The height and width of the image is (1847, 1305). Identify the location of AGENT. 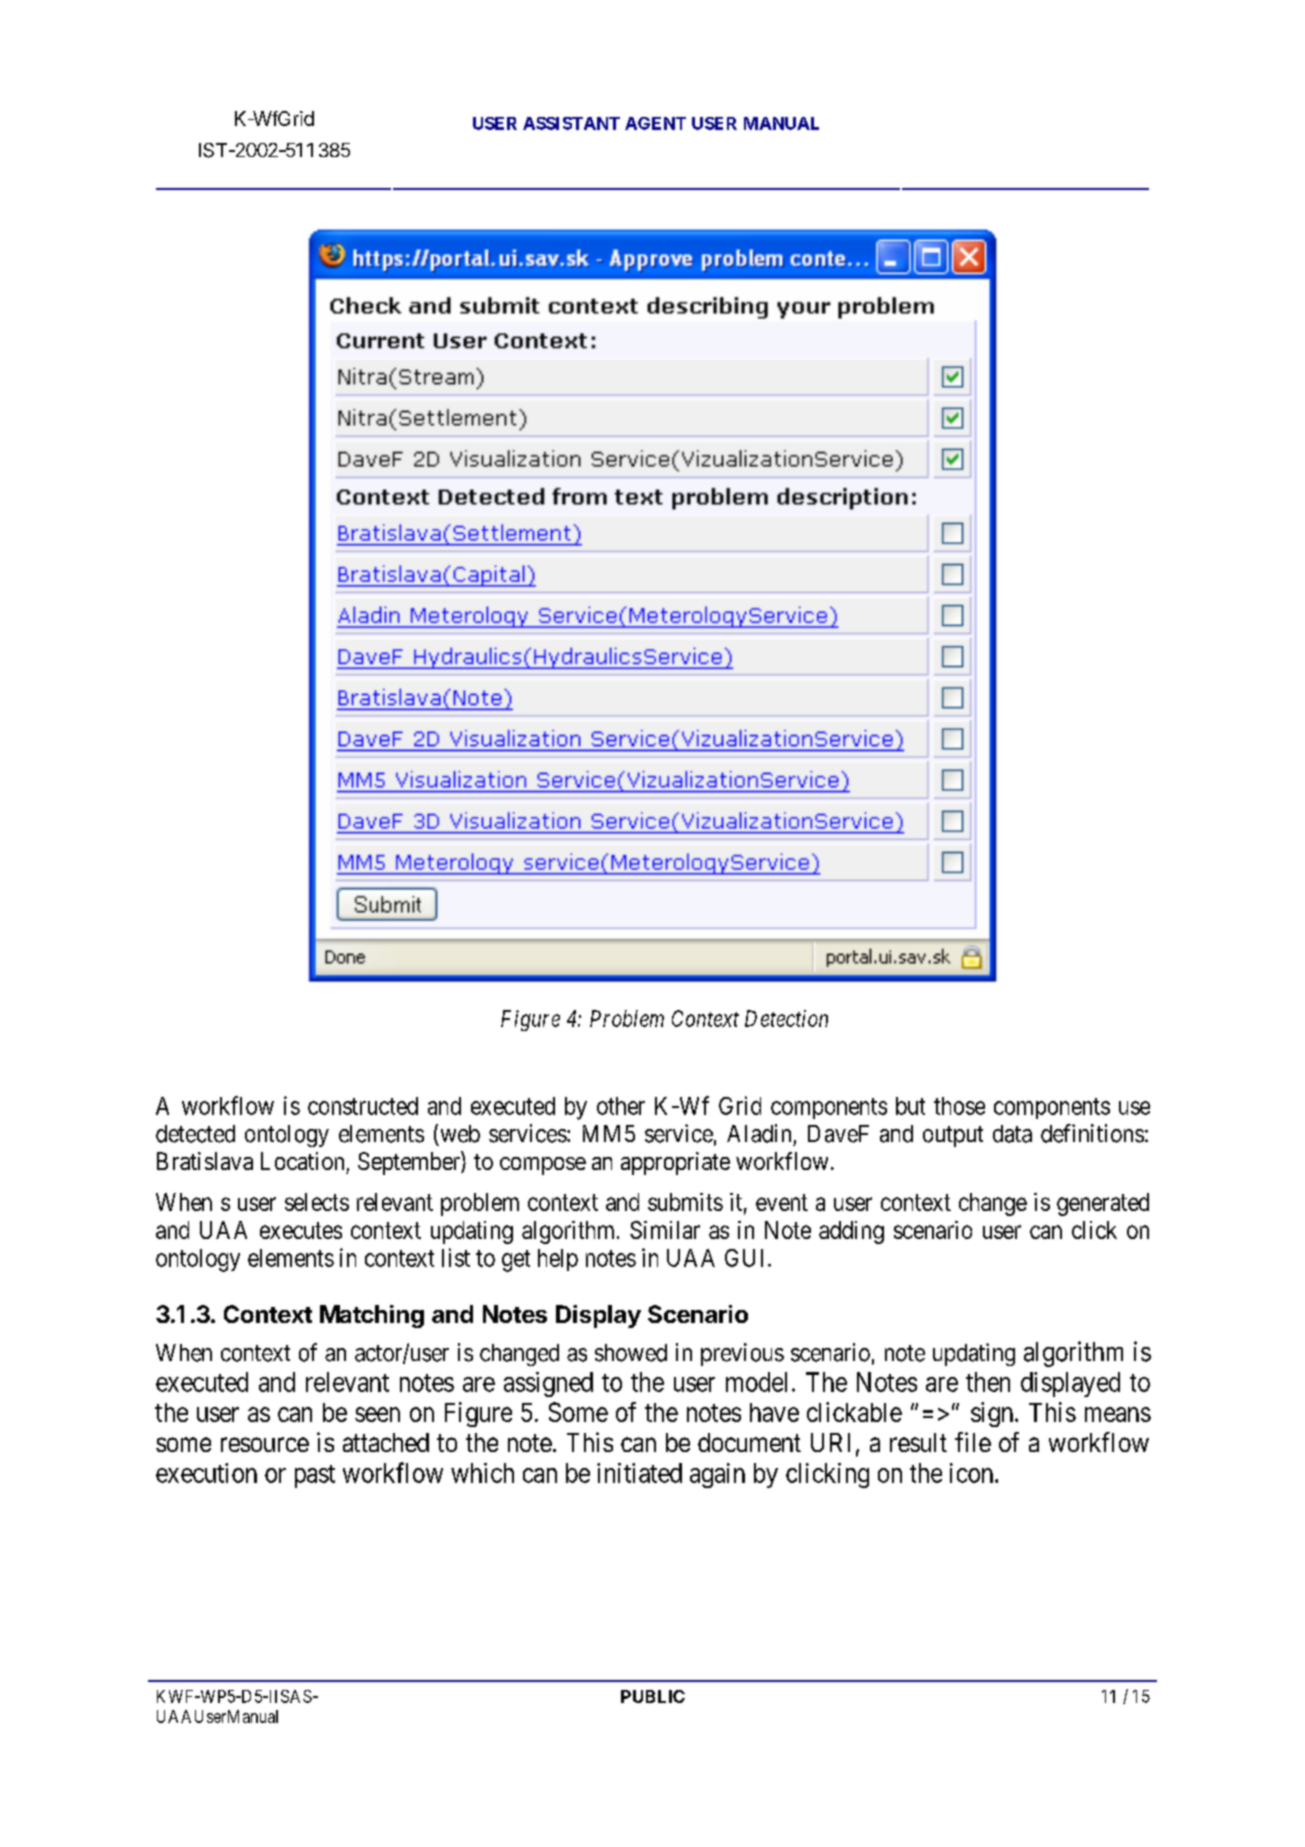
(655, 123).
